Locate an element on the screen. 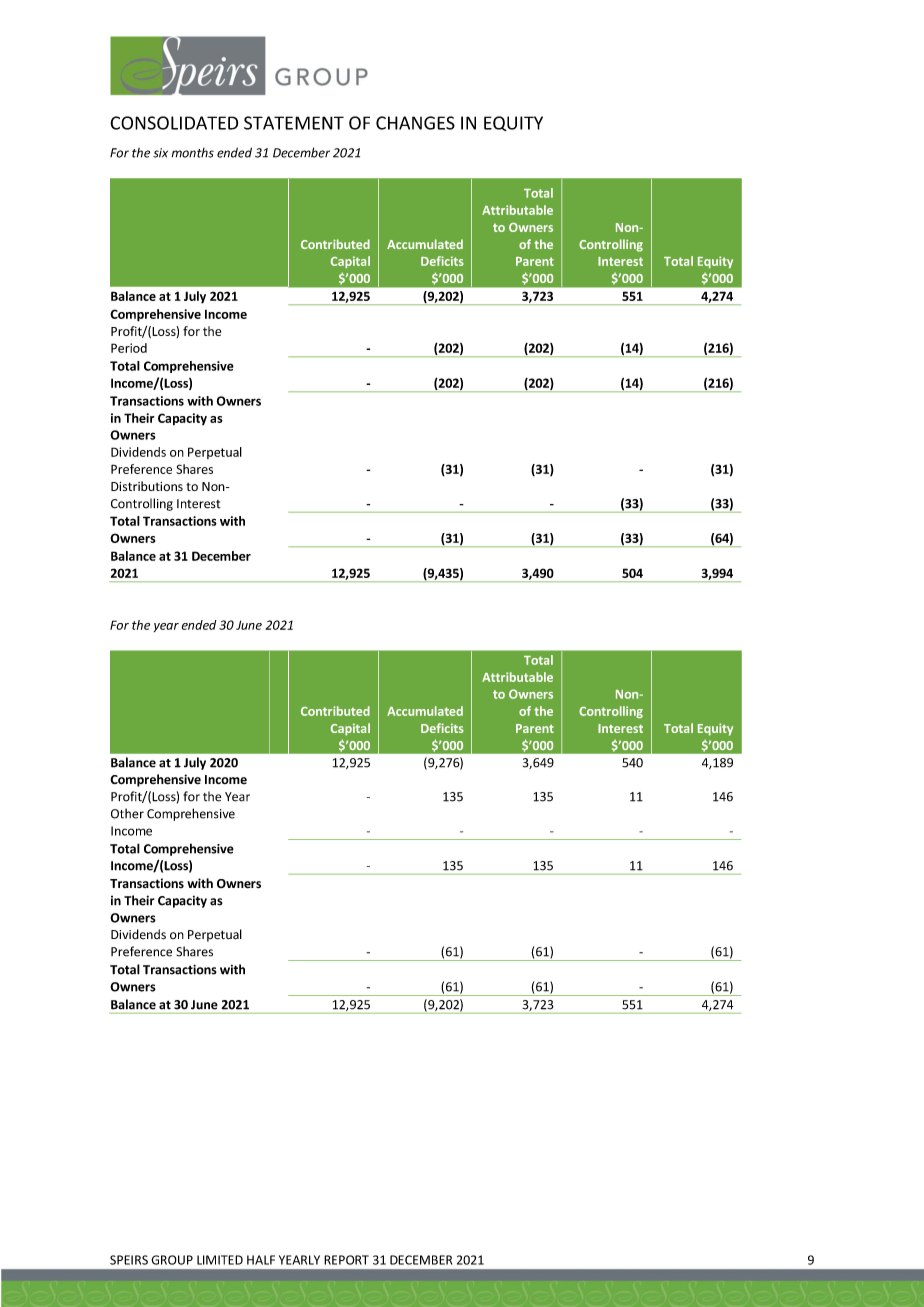 This screenshot has width=924, height=1307. months is located at coordinates (193, 153).
